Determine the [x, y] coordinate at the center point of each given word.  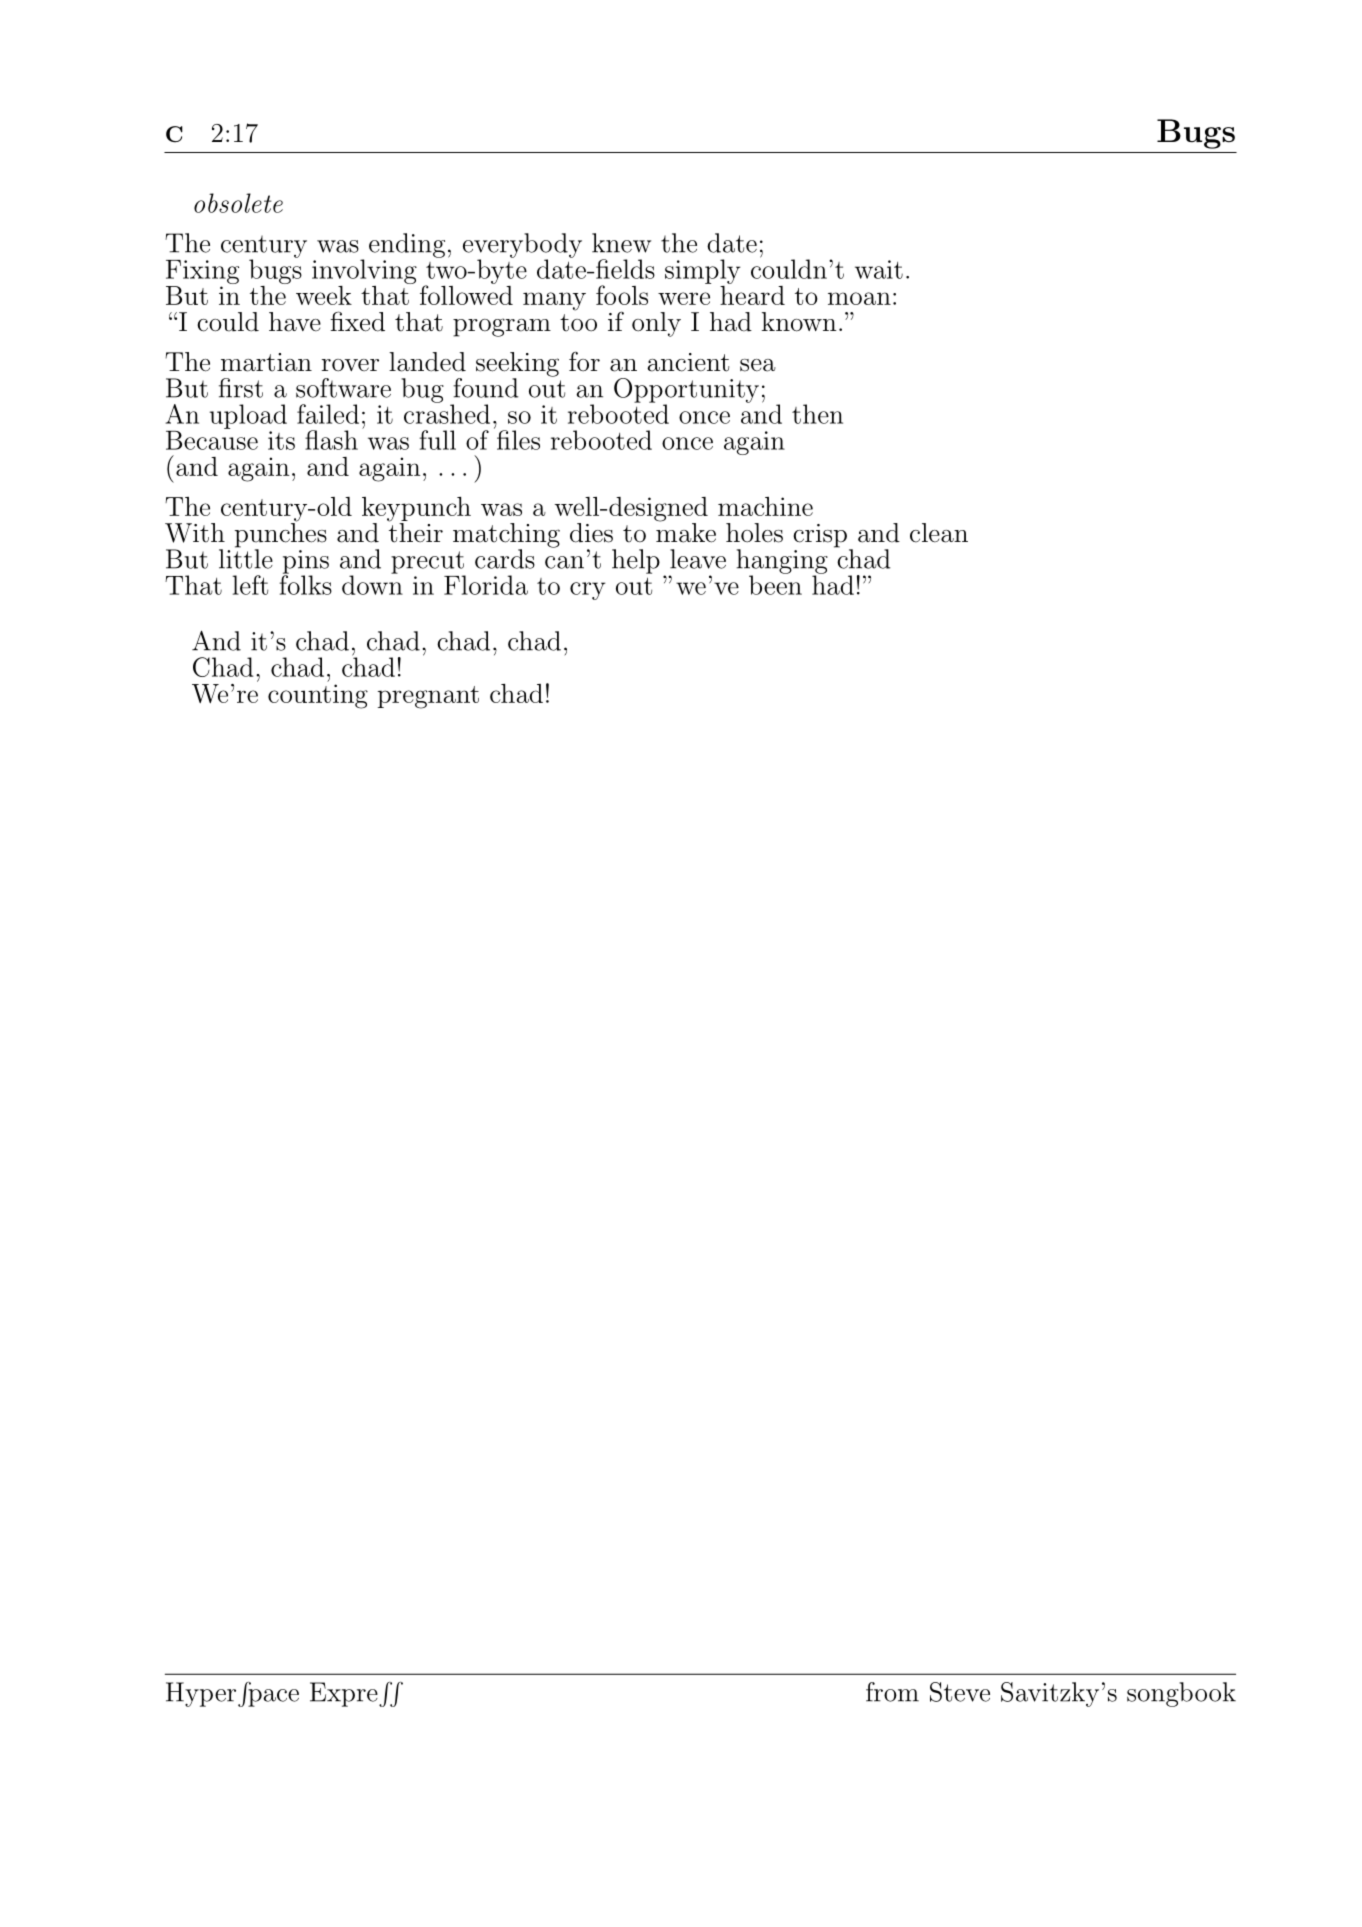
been [775, 584]
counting [318, 696]
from [892, 1692]
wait [879, 269]
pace [272, 1697]
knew [621, 243]
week [324, 295]
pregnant [428, 697]
